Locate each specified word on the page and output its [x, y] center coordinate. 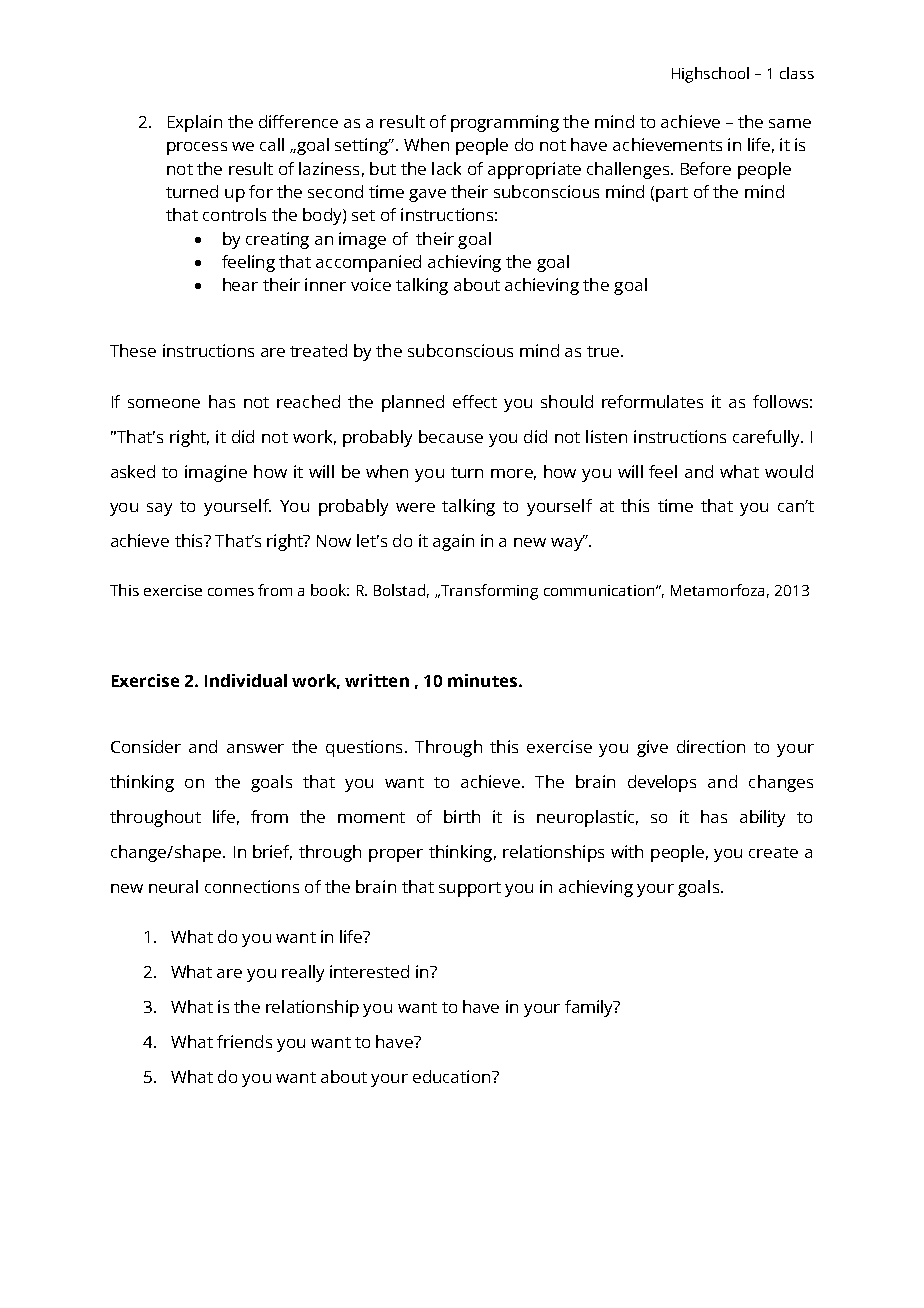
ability [762, 818]
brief [272, 852]
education [453, 1076]
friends [244, 1041]
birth [462, 816]
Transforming [488, 592]
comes [231, 592]
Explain [195, 123]
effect [475, 401]
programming [505, 123]
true [603, 351]
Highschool [710, 75]
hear [240, 284]
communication [600, 590]
